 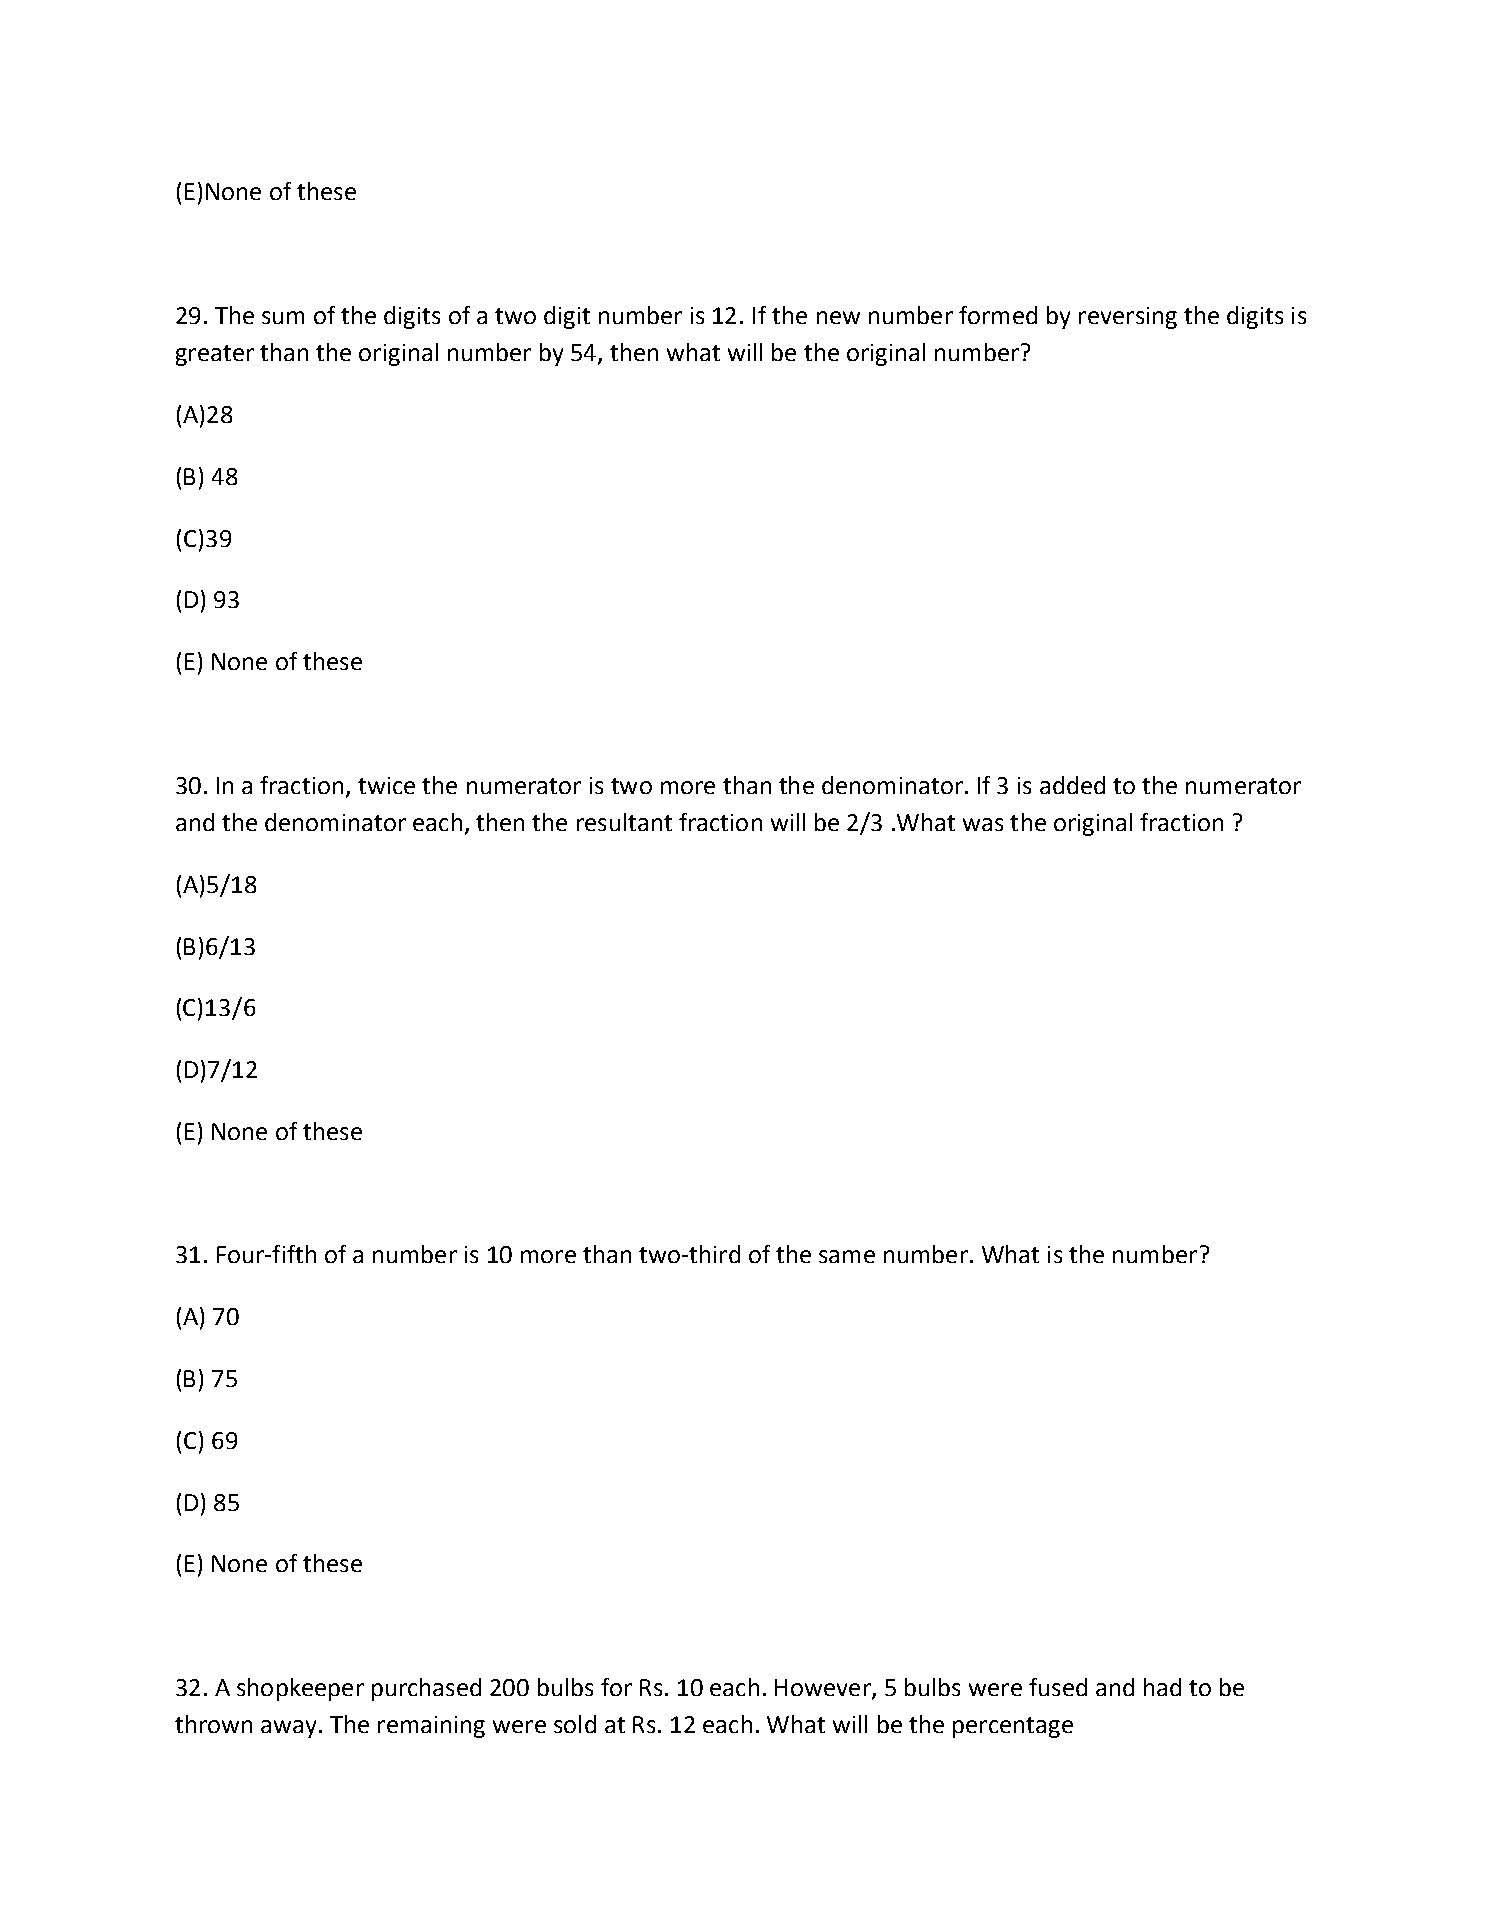 What do you see at coordinates (838, 317) in the document?
I see `new` at bounding box center [838, 317].
